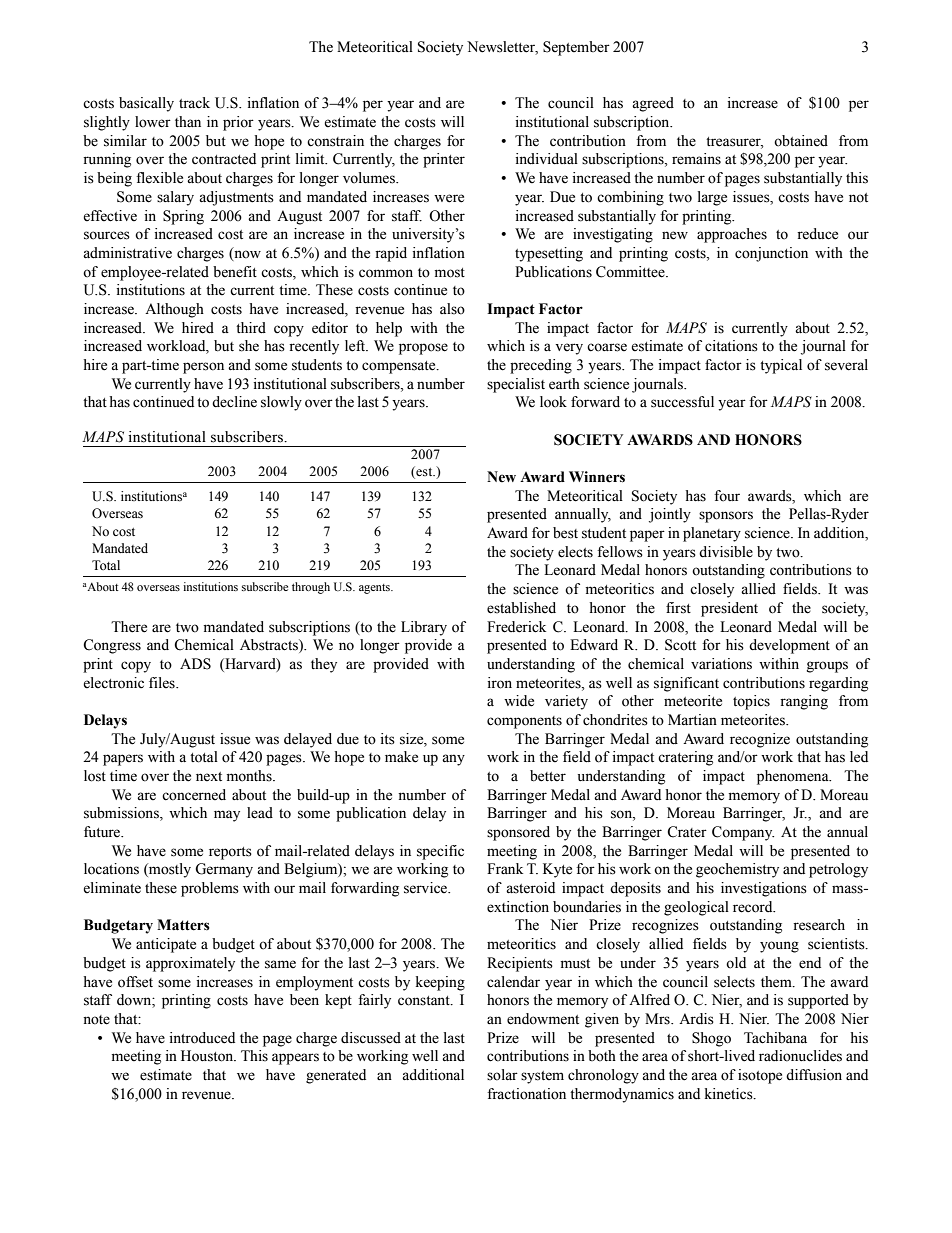  Describe the element at coordinates (174, 310) in the document. I see `Although` at that location.
